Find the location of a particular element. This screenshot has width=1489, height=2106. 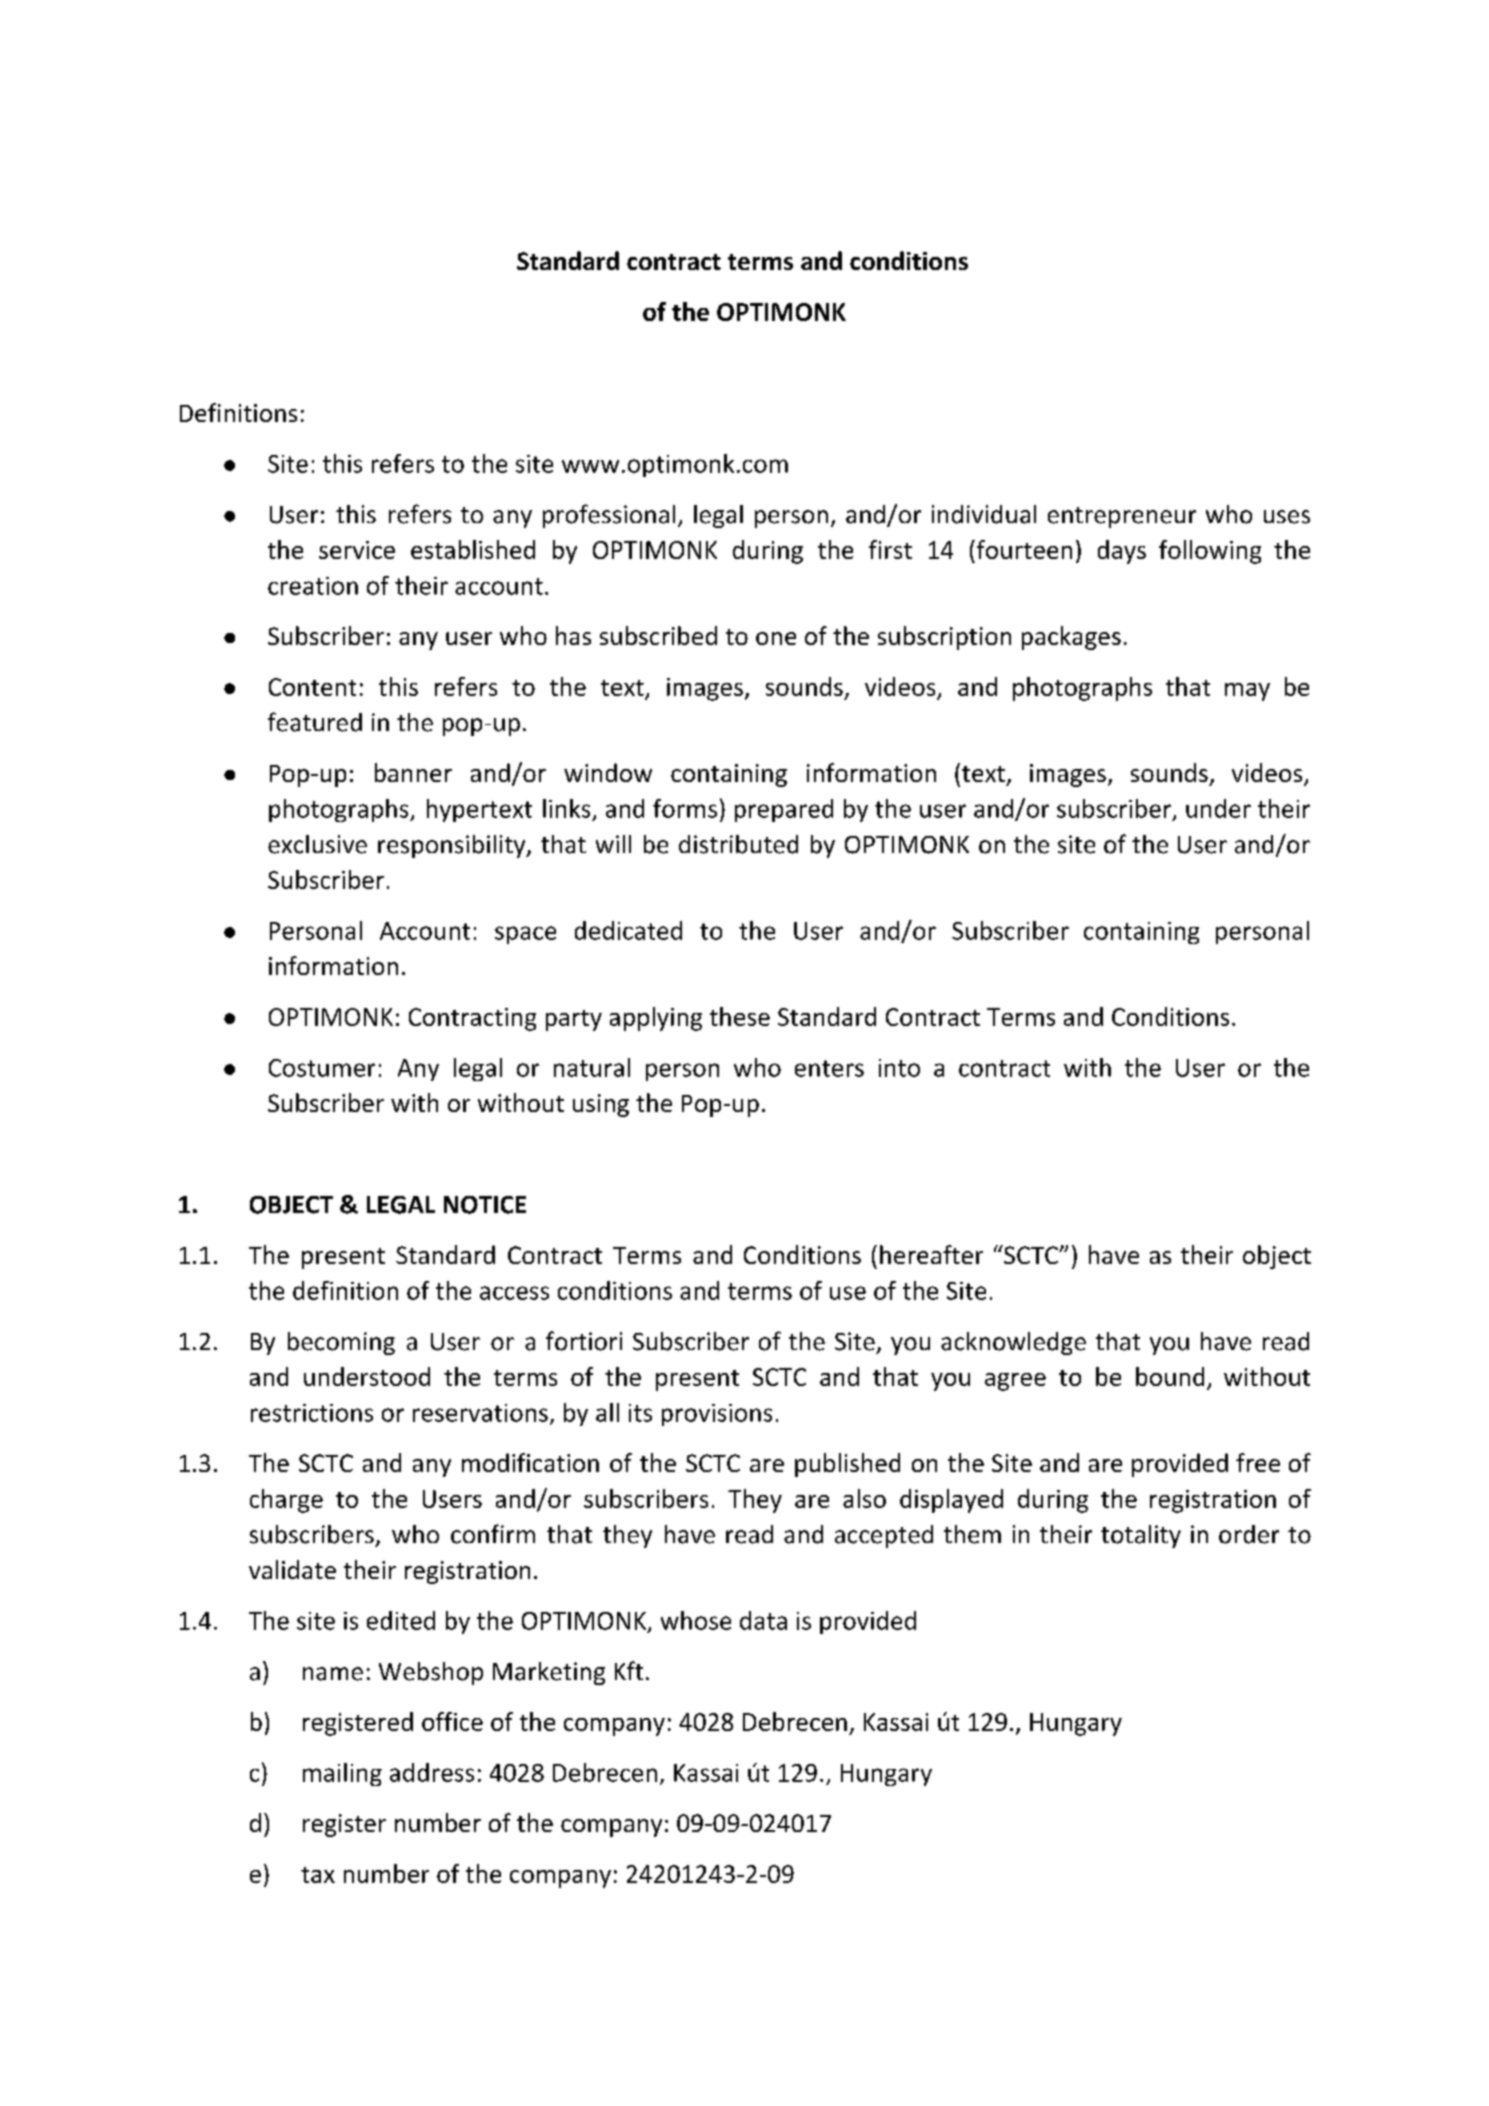

first is located at coordinates (890, 549).
